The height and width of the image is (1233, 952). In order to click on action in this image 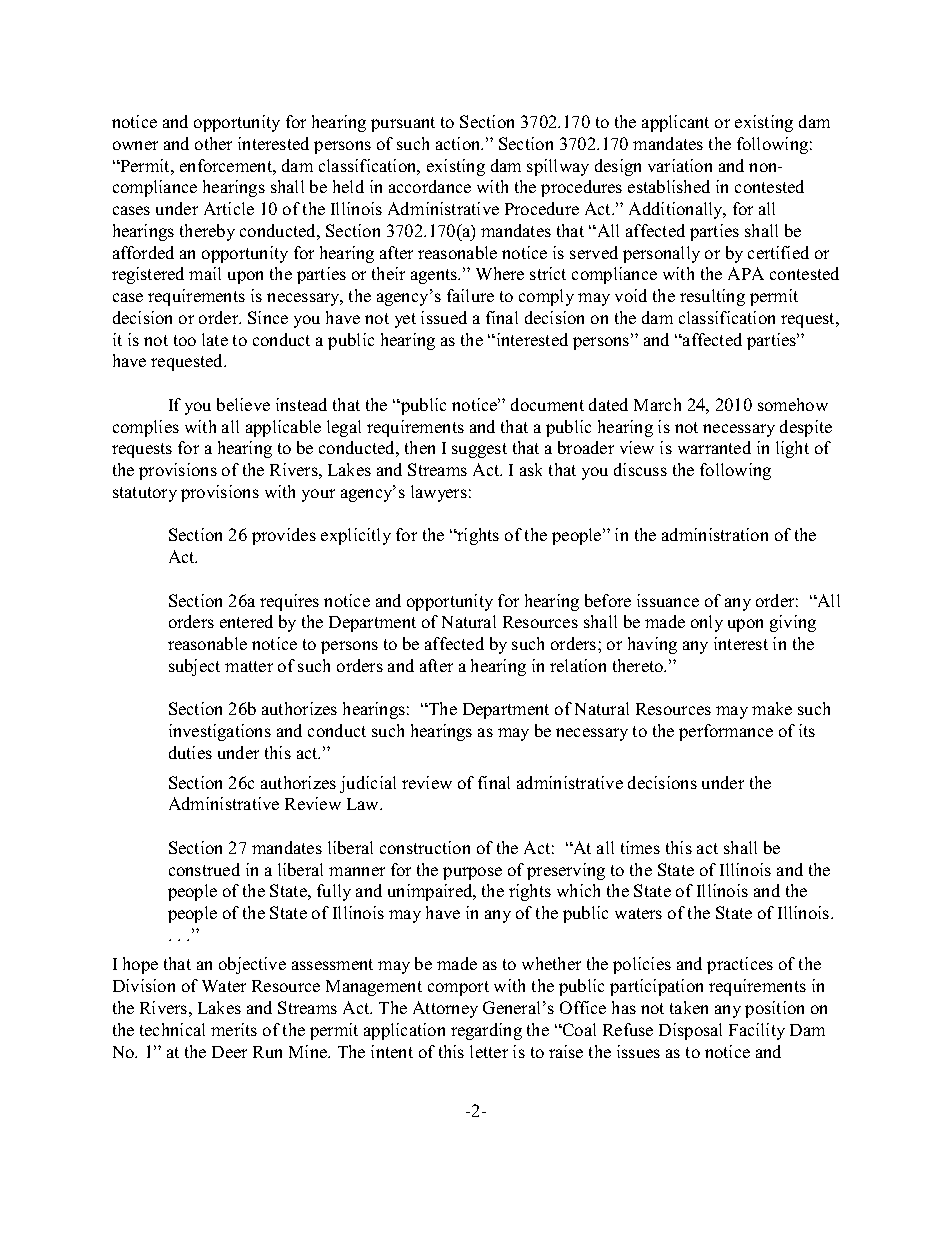, I will do `click(459, 143)`.
